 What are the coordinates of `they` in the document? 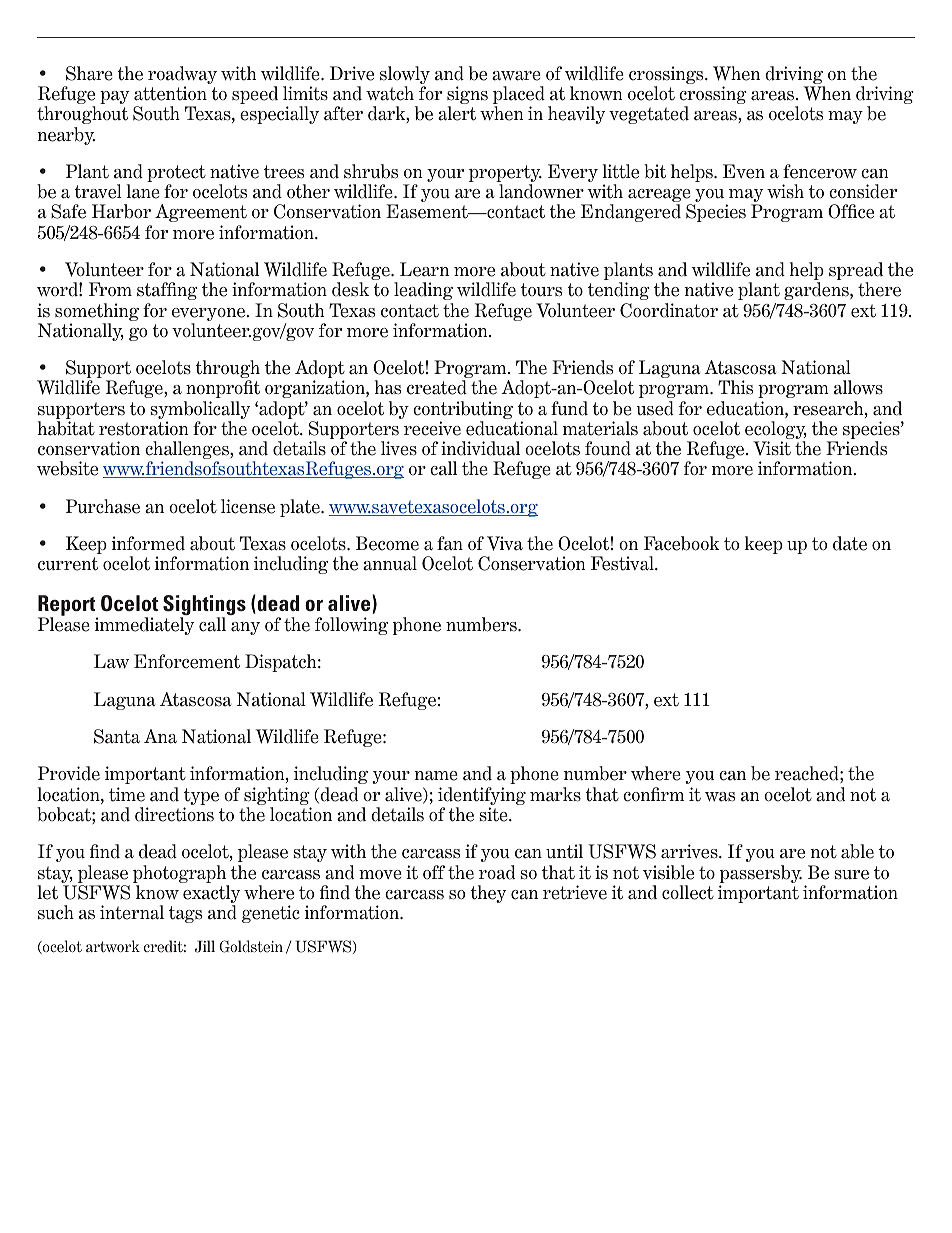 It's located at (488, 894).
